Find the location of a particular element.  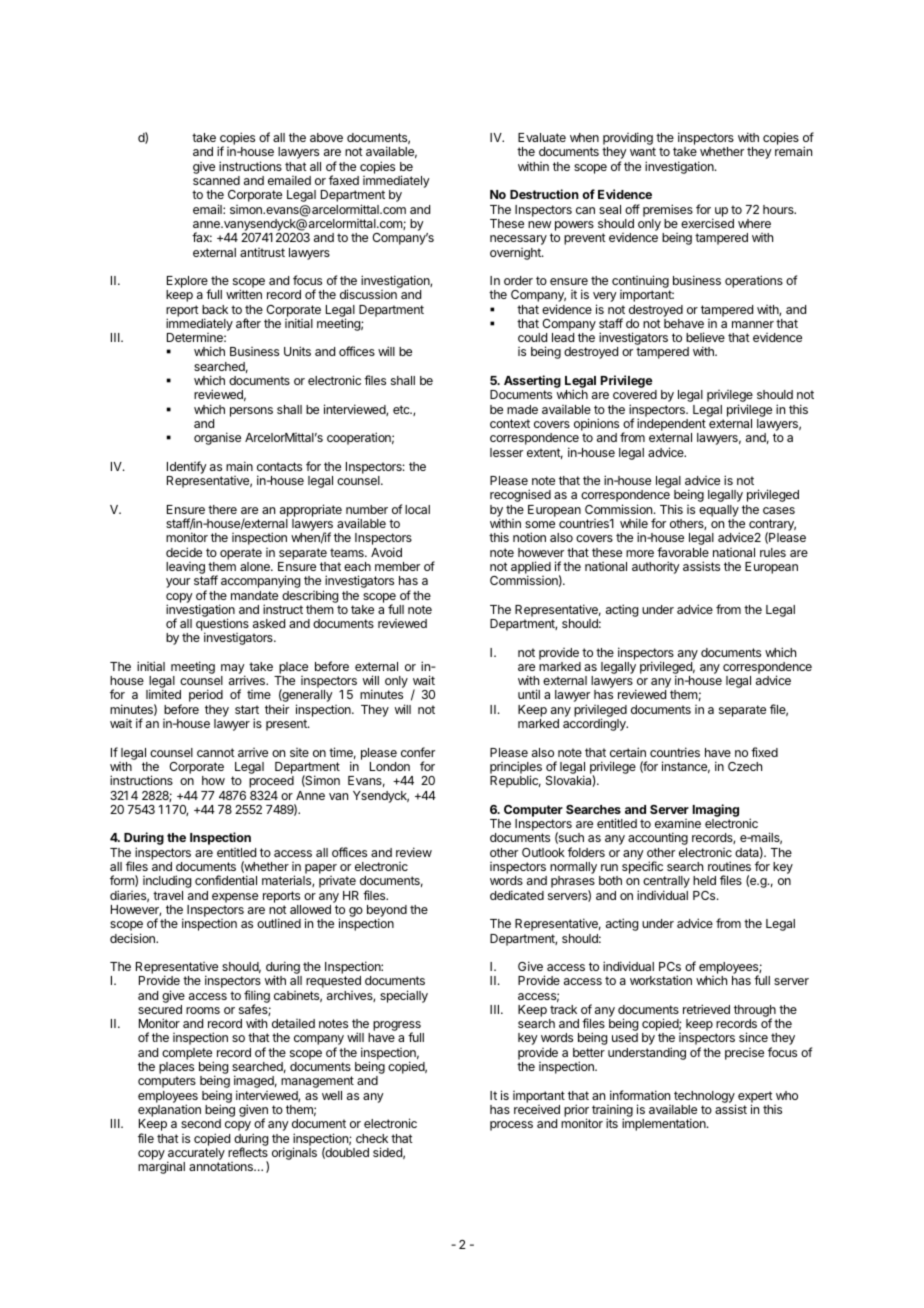

Destruction is located at coordinates (544, 194).
